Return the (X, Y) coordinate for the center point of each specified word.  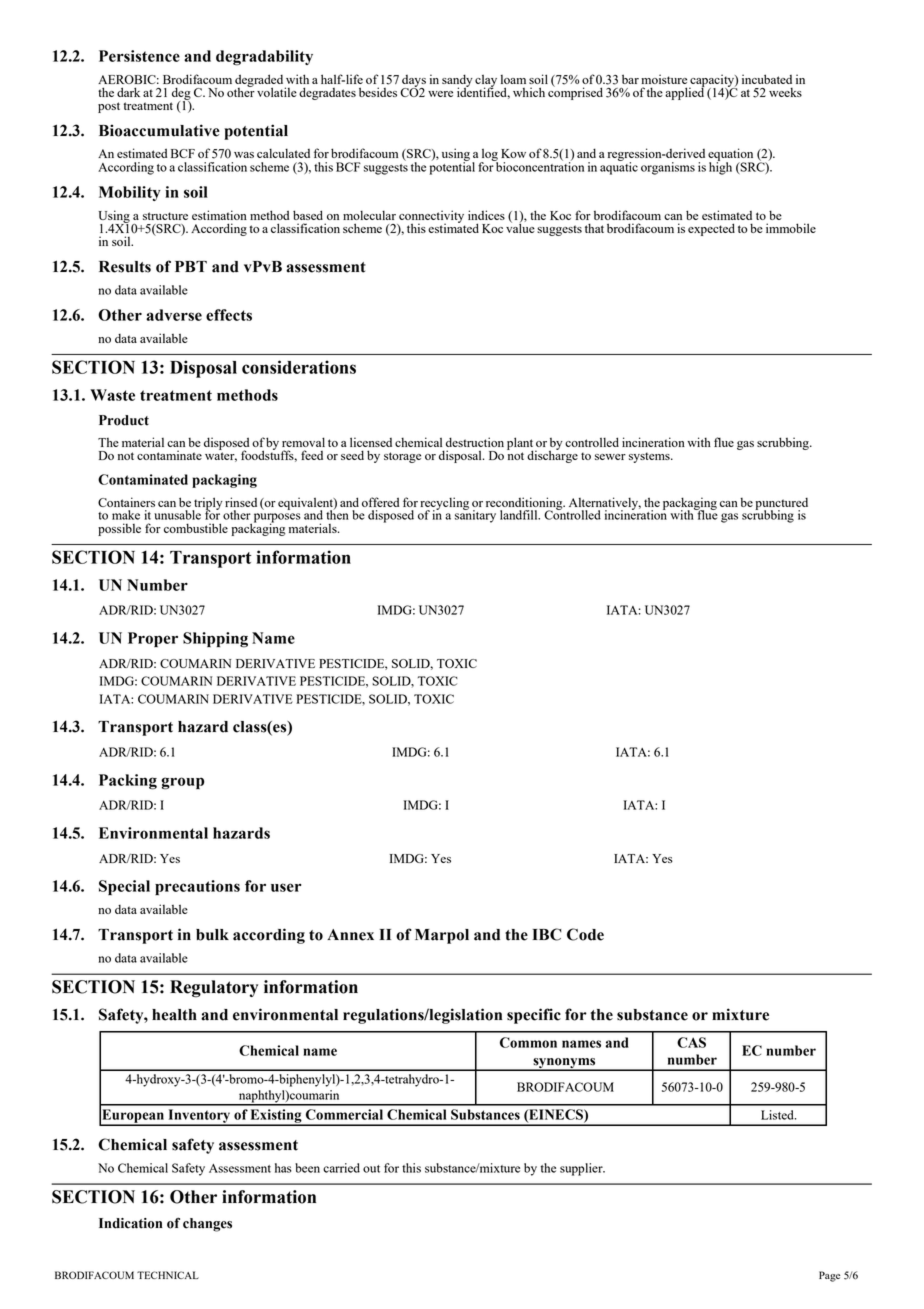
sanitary (475, 515)
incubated (767, 79)
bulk (212, 935)
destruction (475, 442)
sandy (457, 81)
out (371, 1169)
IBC (547, 934)
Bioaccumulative (159, 130)
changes (207, 1225)
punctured (781, 505)
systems (650, 457)
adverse (174, 315)
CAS (691, 1042)
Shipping (215, 640)
